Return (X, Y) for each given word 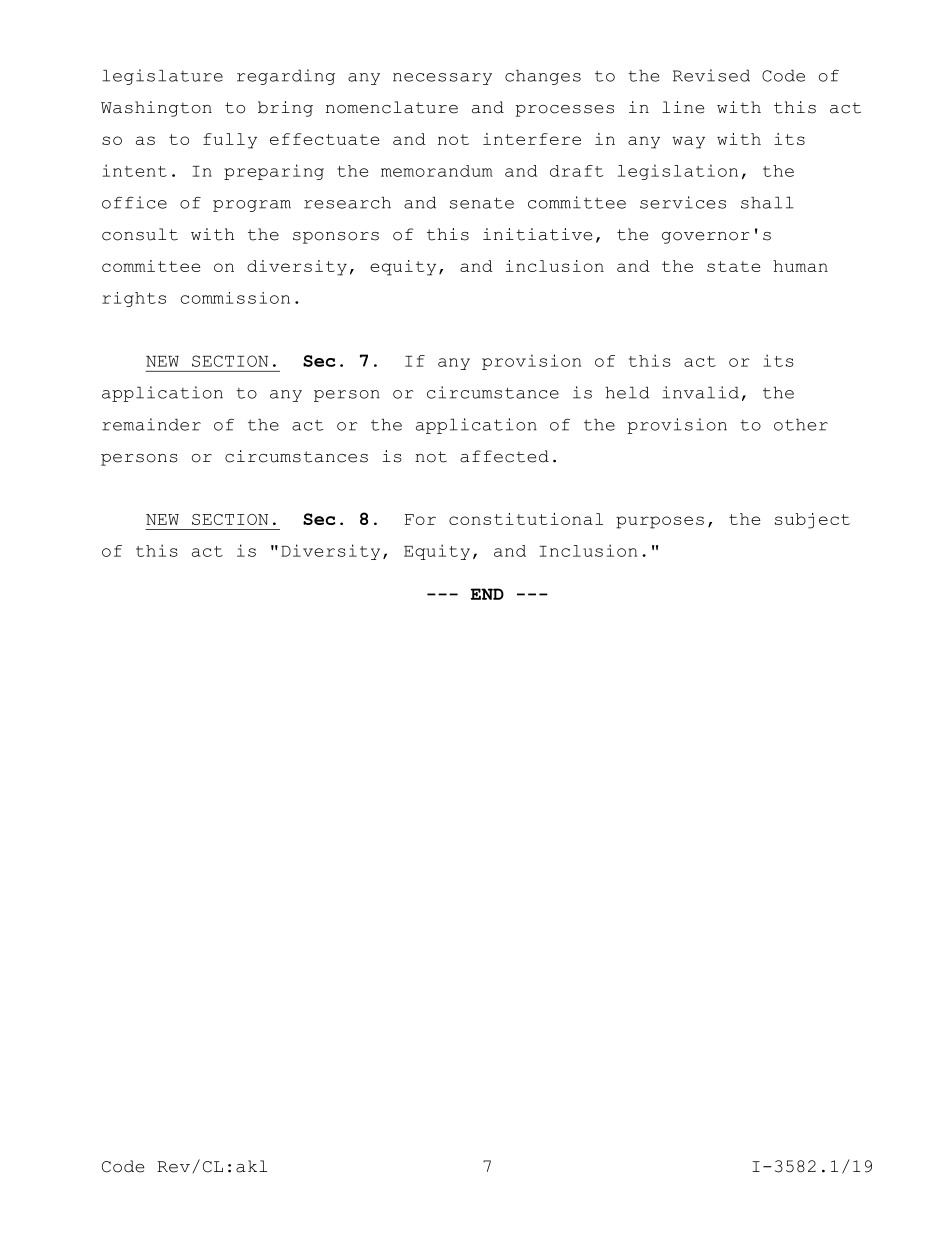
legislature (162, 77)
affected (504, 456)
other (801, 424)
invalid (700, 392)
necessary (442, 79)
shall (767, 202)
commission (235, 298)
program (252, 206)
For (420, 519)
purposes (660, 522)
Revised (711, 75)
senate (482, 203)
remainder (151, 424)
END (487, 594)
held (627, 392)
